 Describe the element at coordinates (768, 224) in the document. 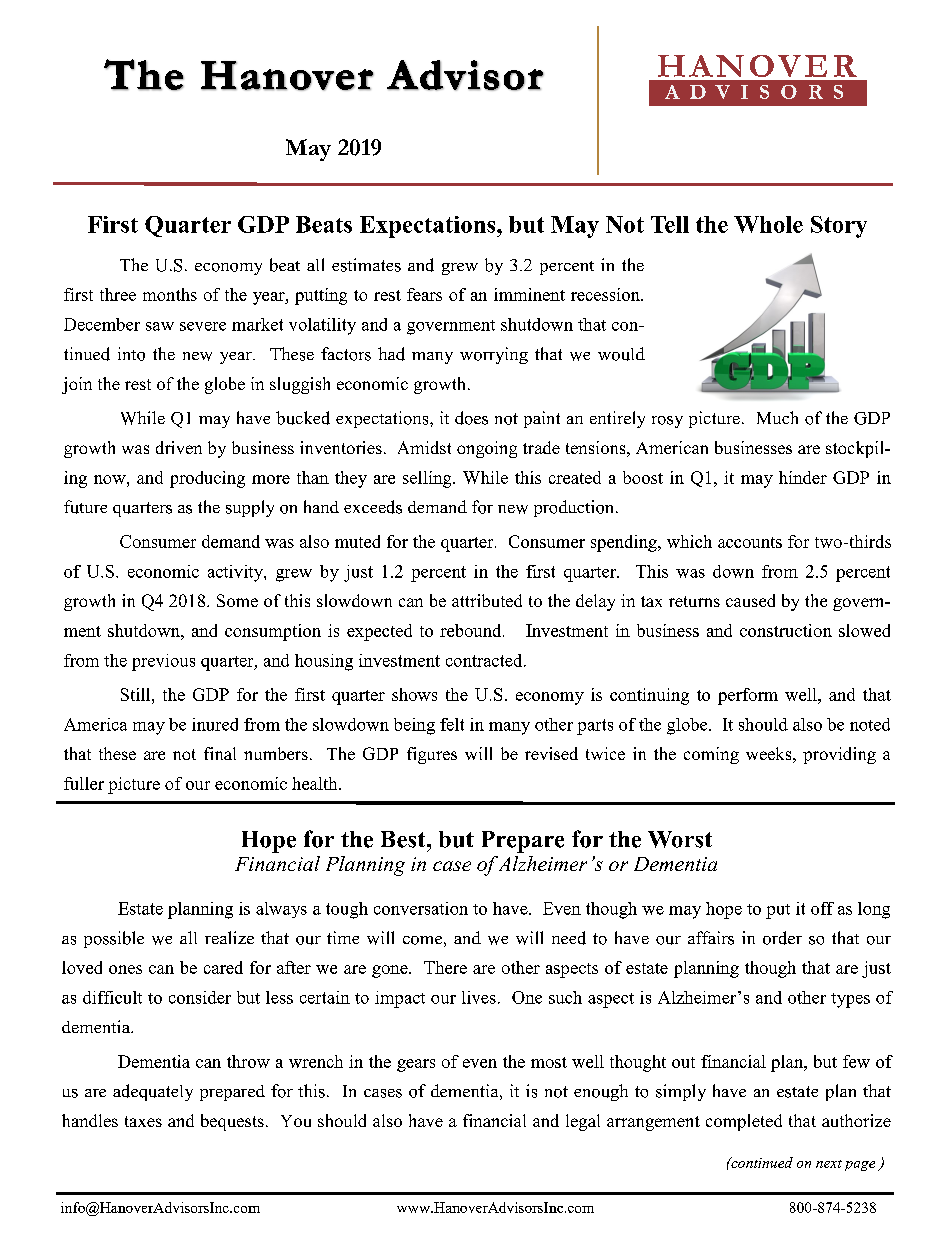

I see `Whole` at that location.
